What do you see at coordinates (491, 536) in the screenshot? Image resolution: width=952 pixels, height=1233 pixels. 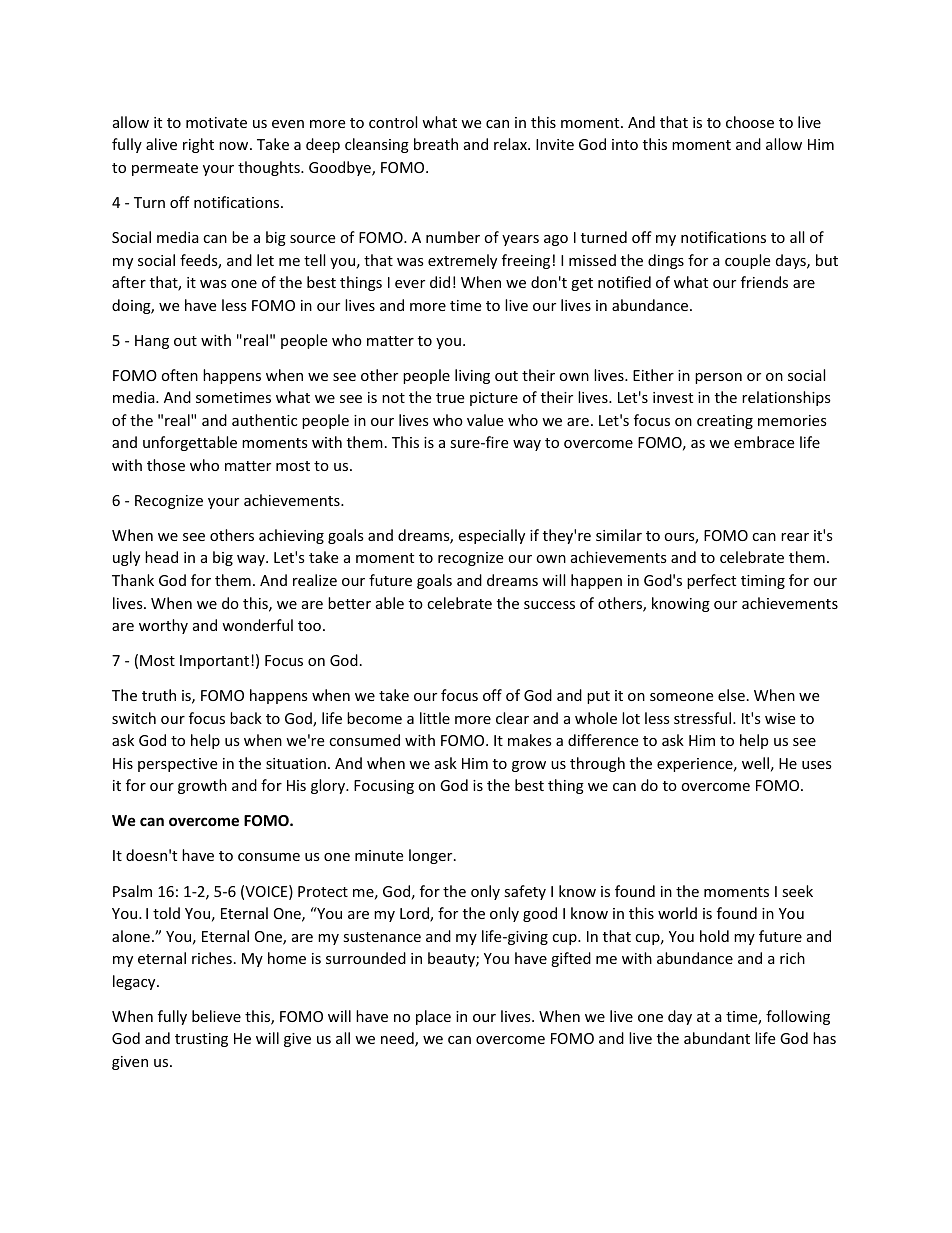 I see `especially` at bounding box center [491, 536].
